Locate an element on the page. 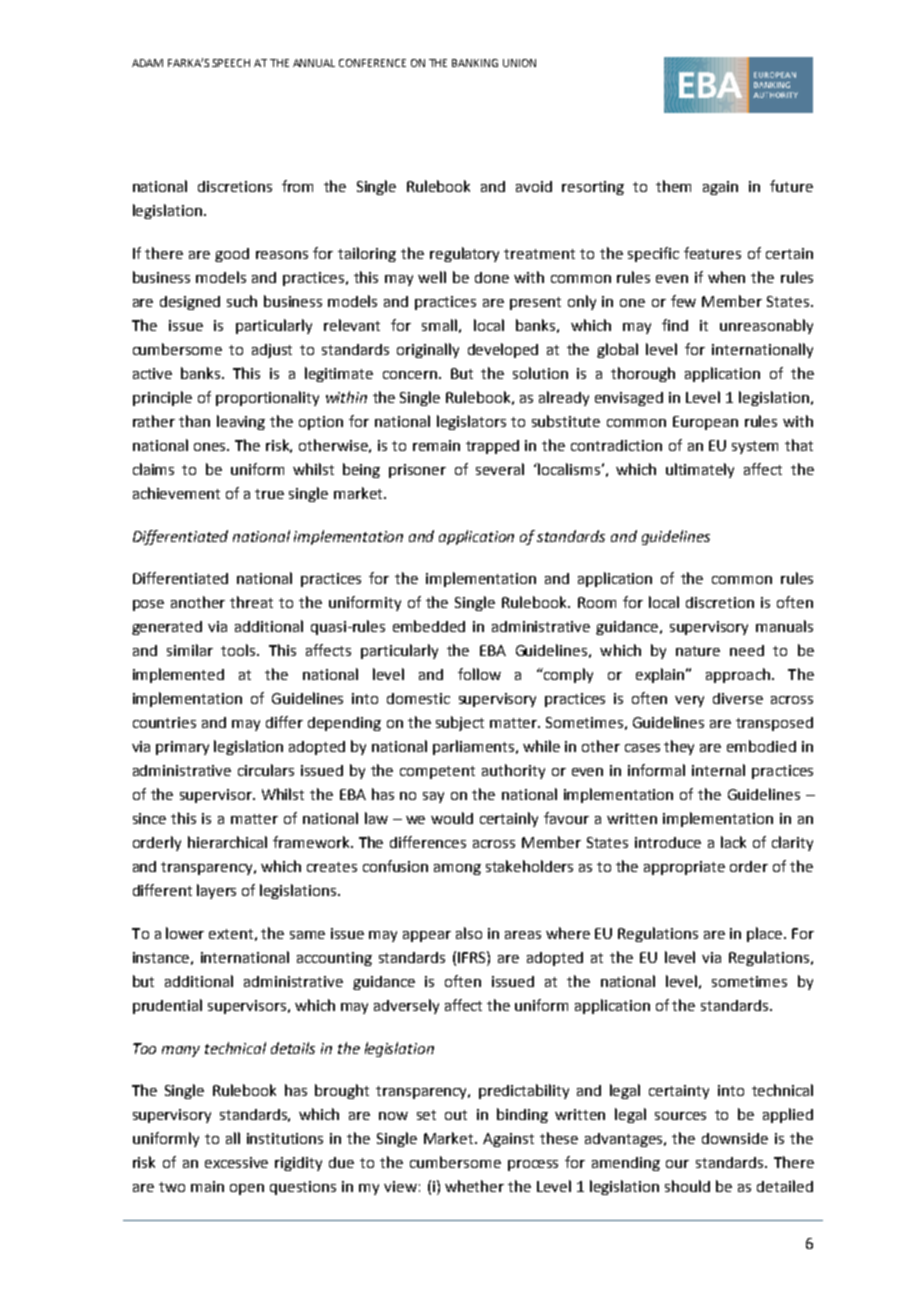 This document has height=1309, width=924. excessive is located at coordinates (236, 1162).
